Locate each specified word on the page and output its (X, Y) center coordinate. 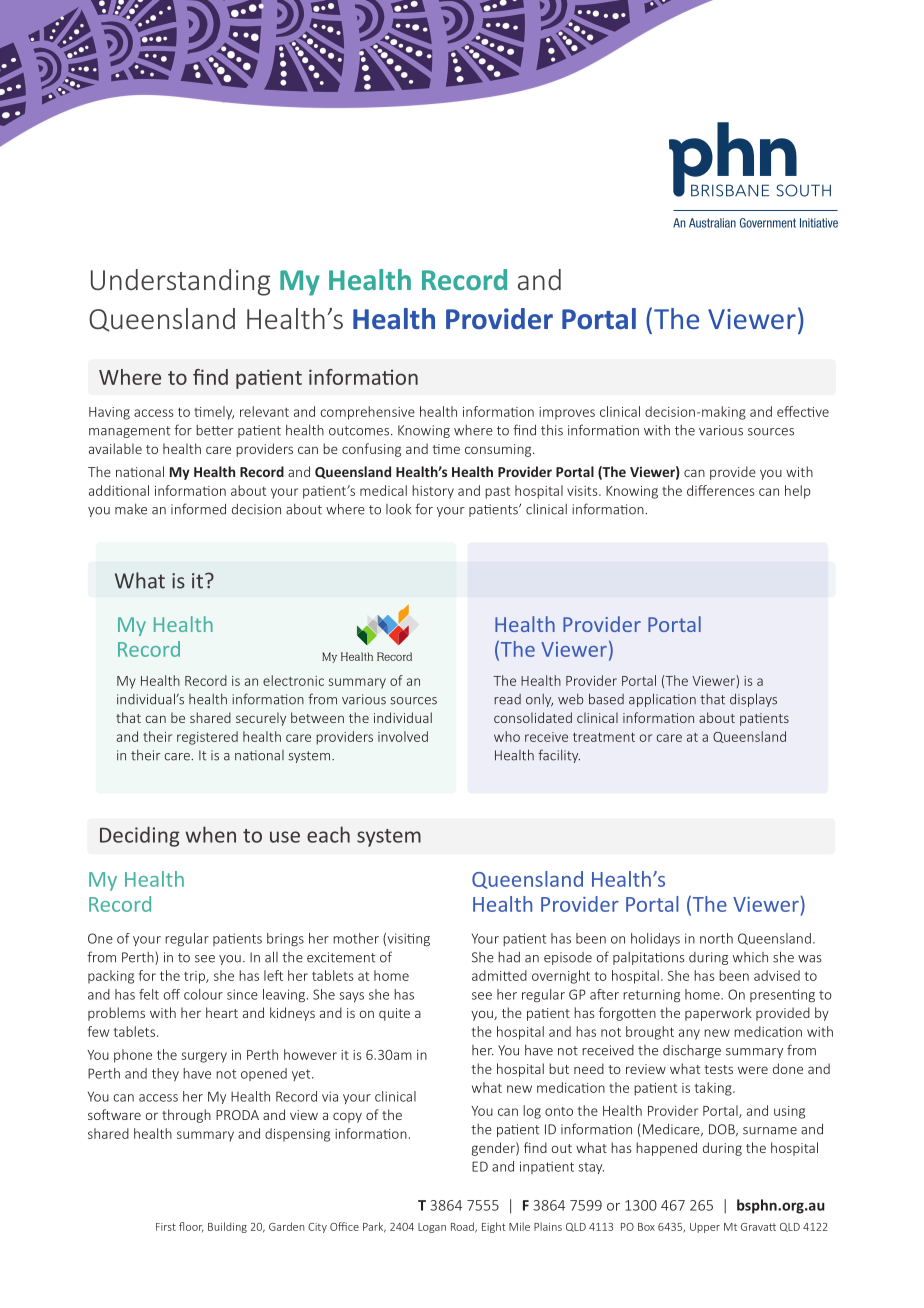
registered (207, 738)
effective (803, 411)
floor (191, 1227)
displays (753, 700)
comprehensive (368, 413)
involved (403, 736)
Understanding (180, 282)
